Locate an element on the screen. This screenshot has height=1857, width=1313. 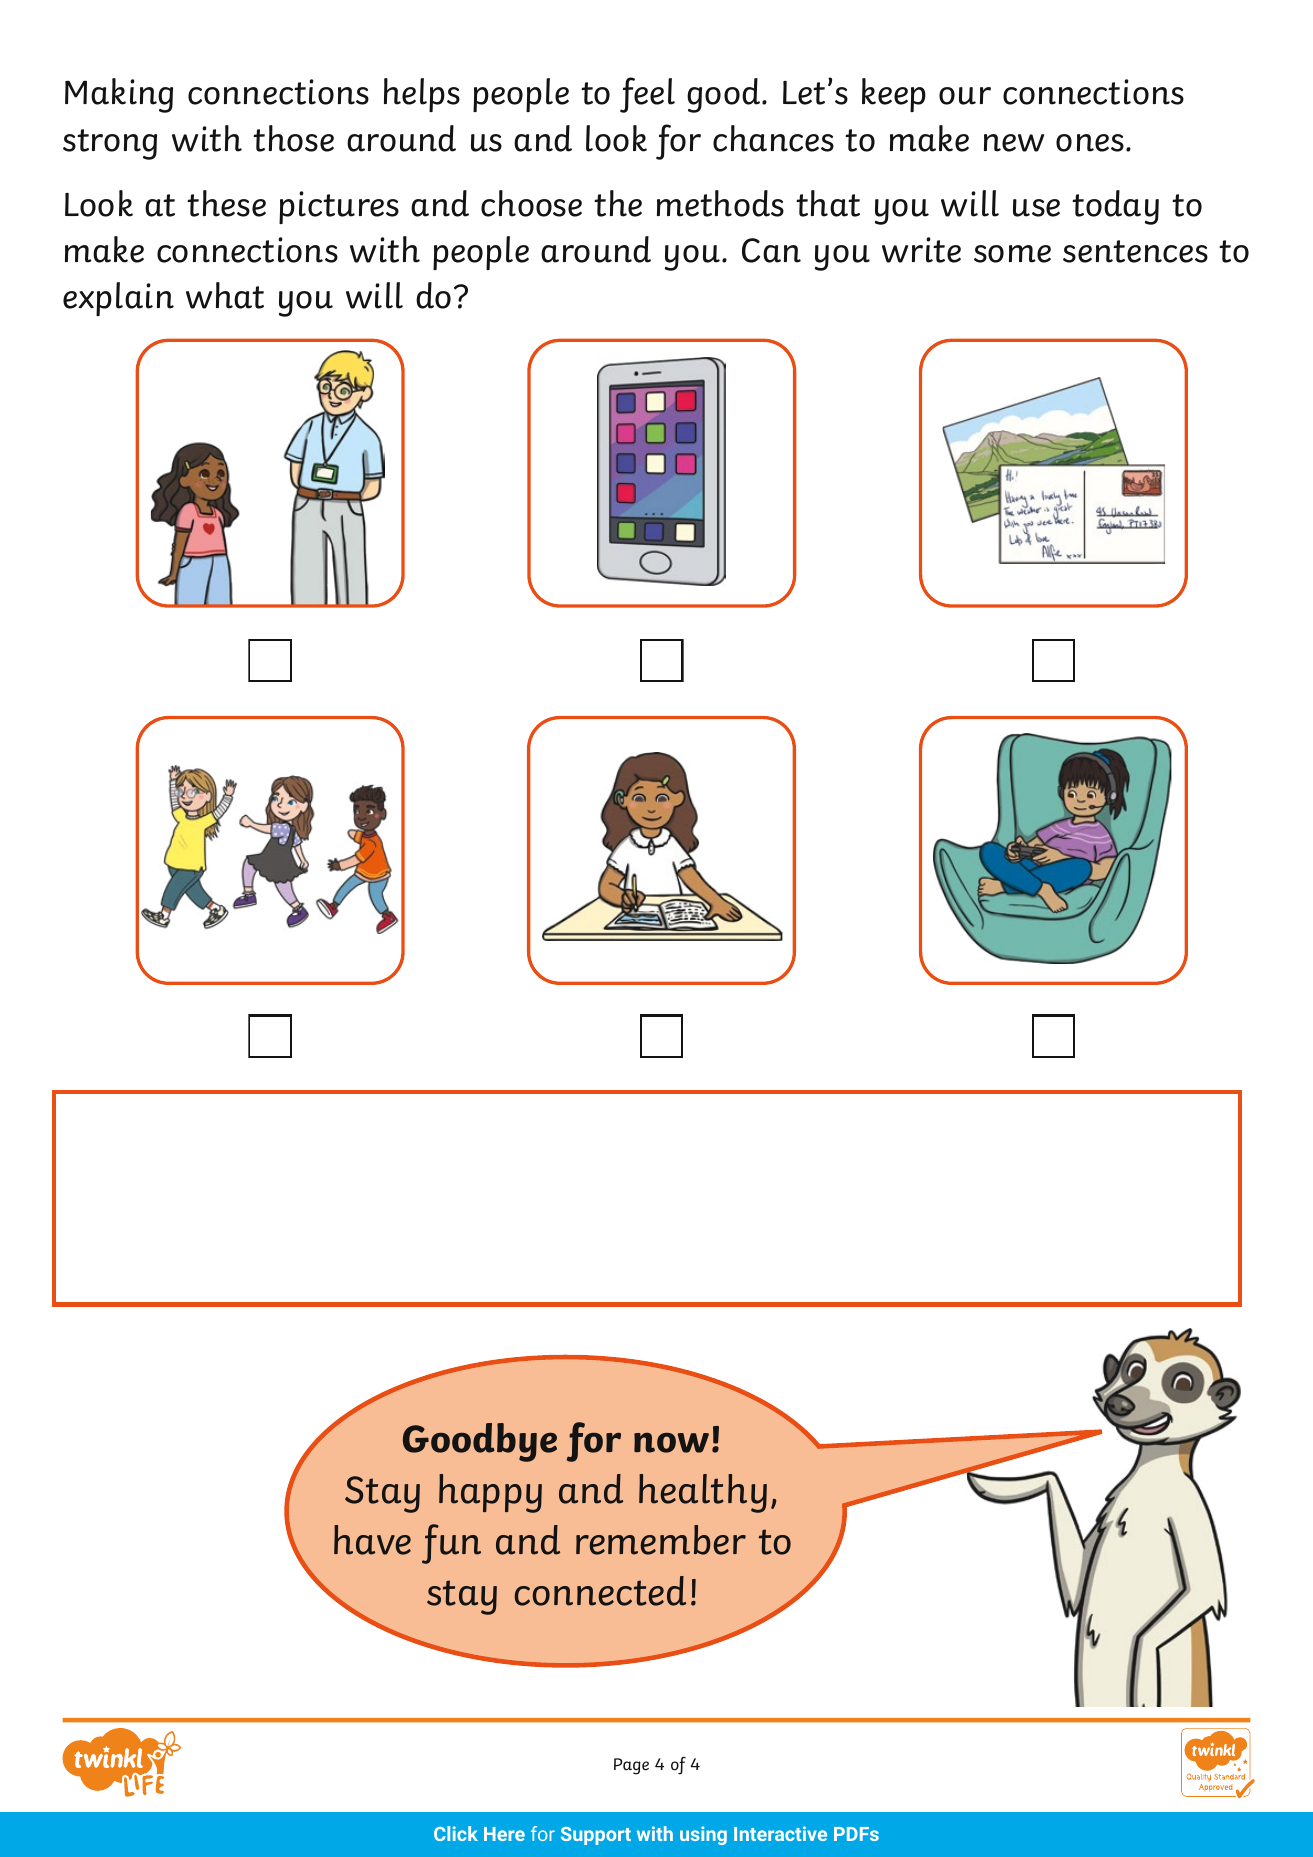
Click is located at coordinates (456, 1833).
